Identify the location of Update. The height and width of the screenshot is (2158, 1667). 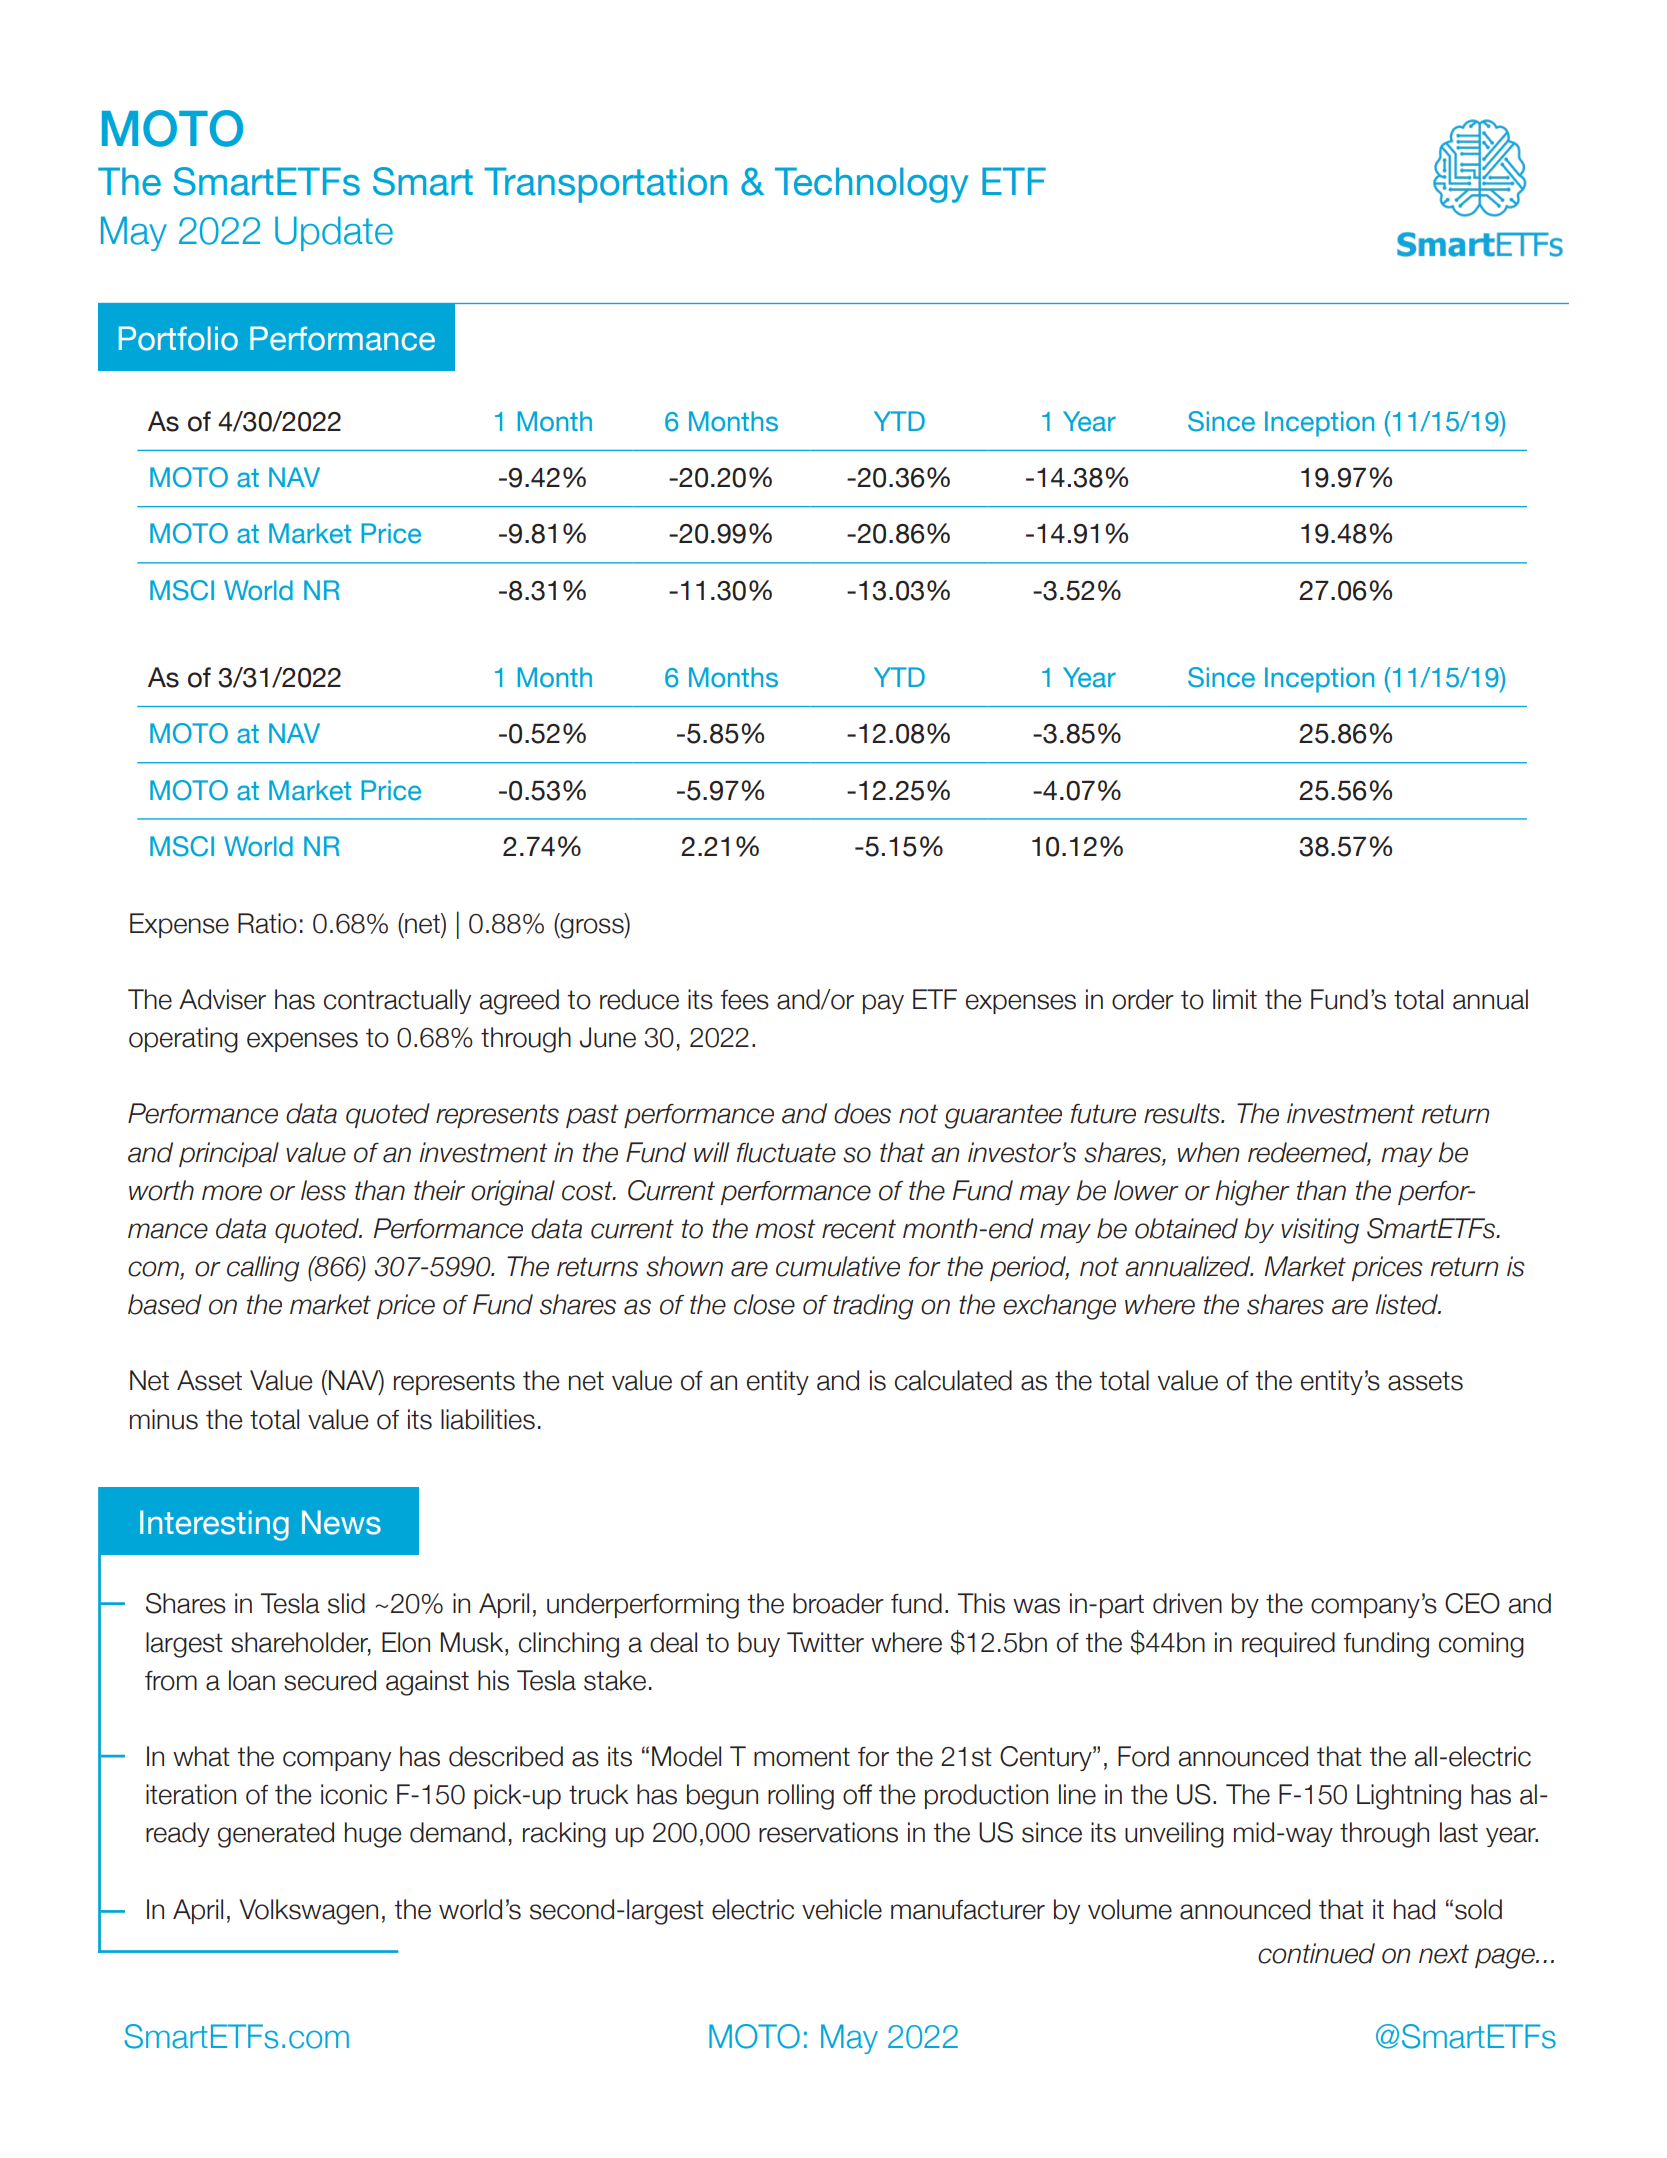
(334, 233).
